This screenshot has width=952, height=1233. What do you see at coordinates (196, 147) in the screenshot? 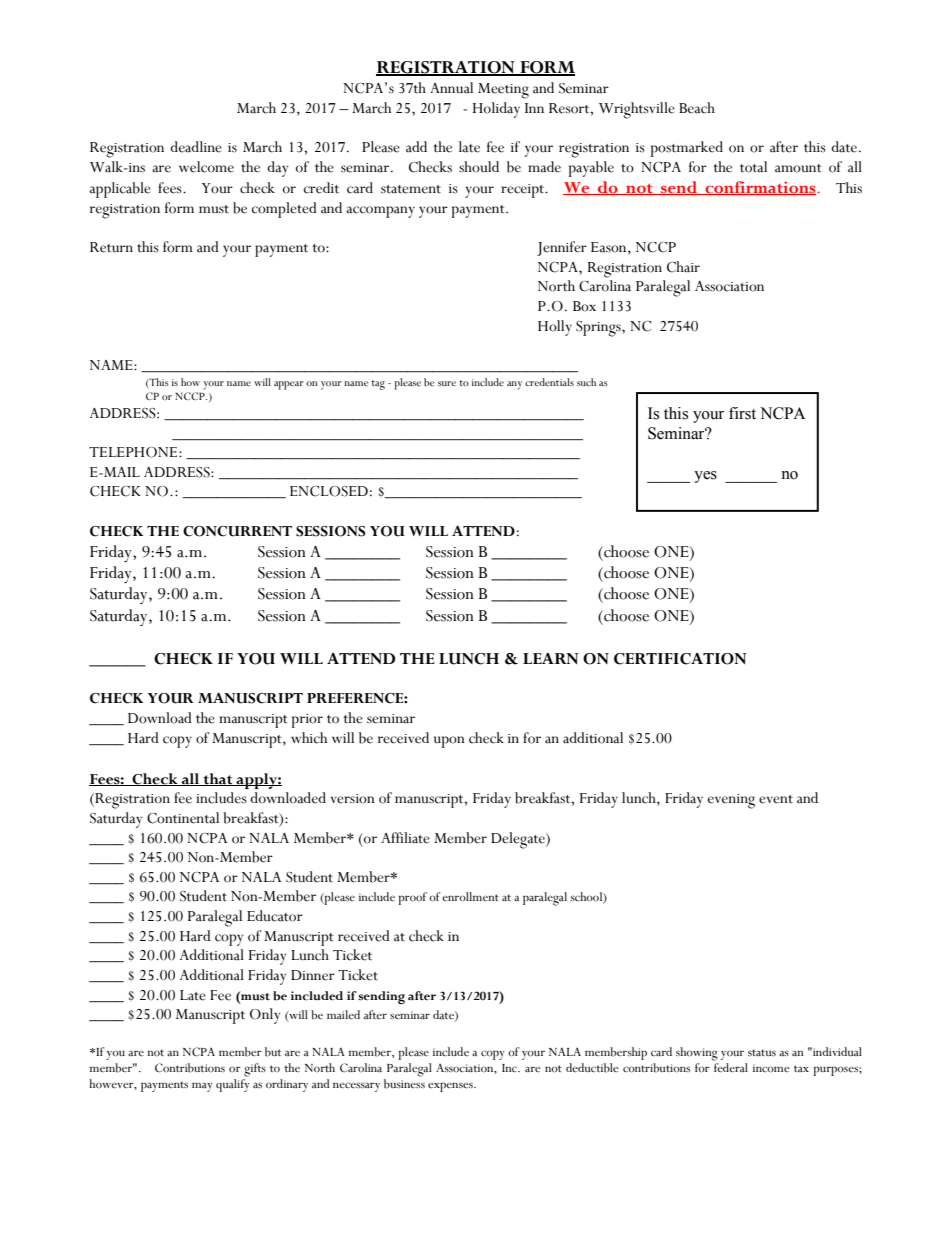
I see `deadline` at bounding box center [196, 147].
